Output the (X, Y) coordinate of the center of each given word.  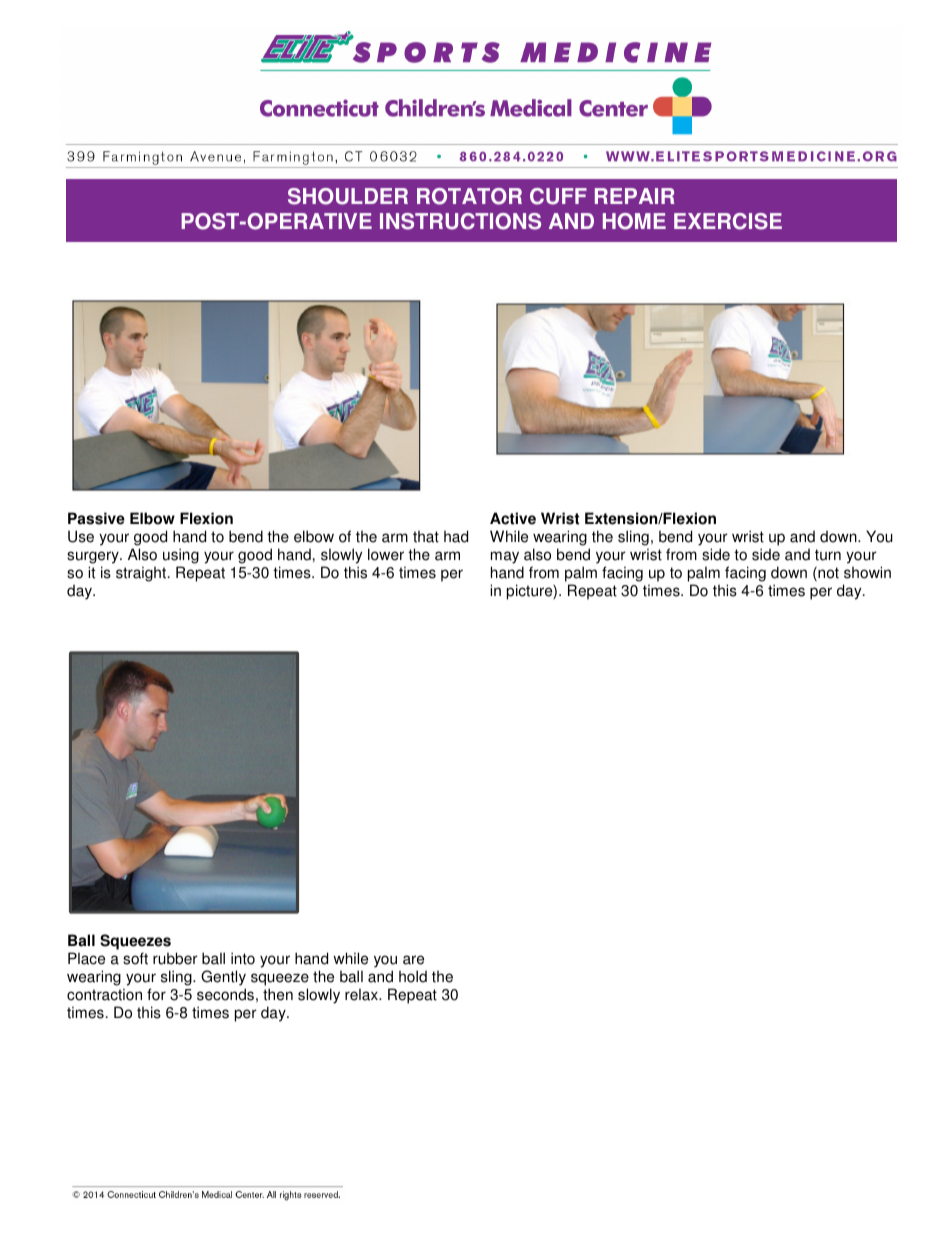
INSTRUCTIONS (460, 221)
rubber (175, 958)
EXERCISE (728, 221)
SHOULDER (348, 196)
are (413, 960)
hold (413, 976)
